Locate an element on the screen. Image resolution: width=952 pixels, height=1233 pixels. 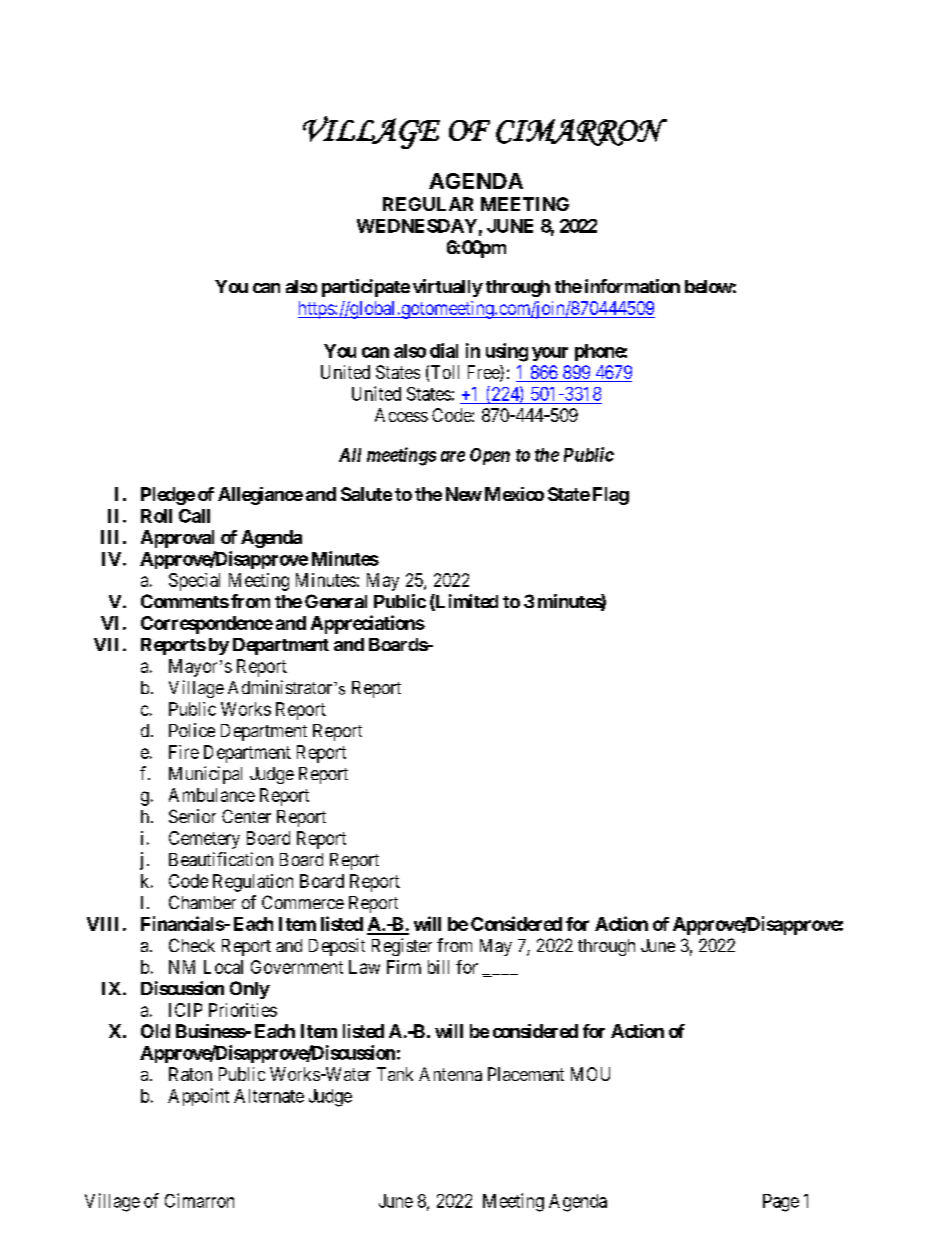
Appoint is located at coordinates (198, 1097).
